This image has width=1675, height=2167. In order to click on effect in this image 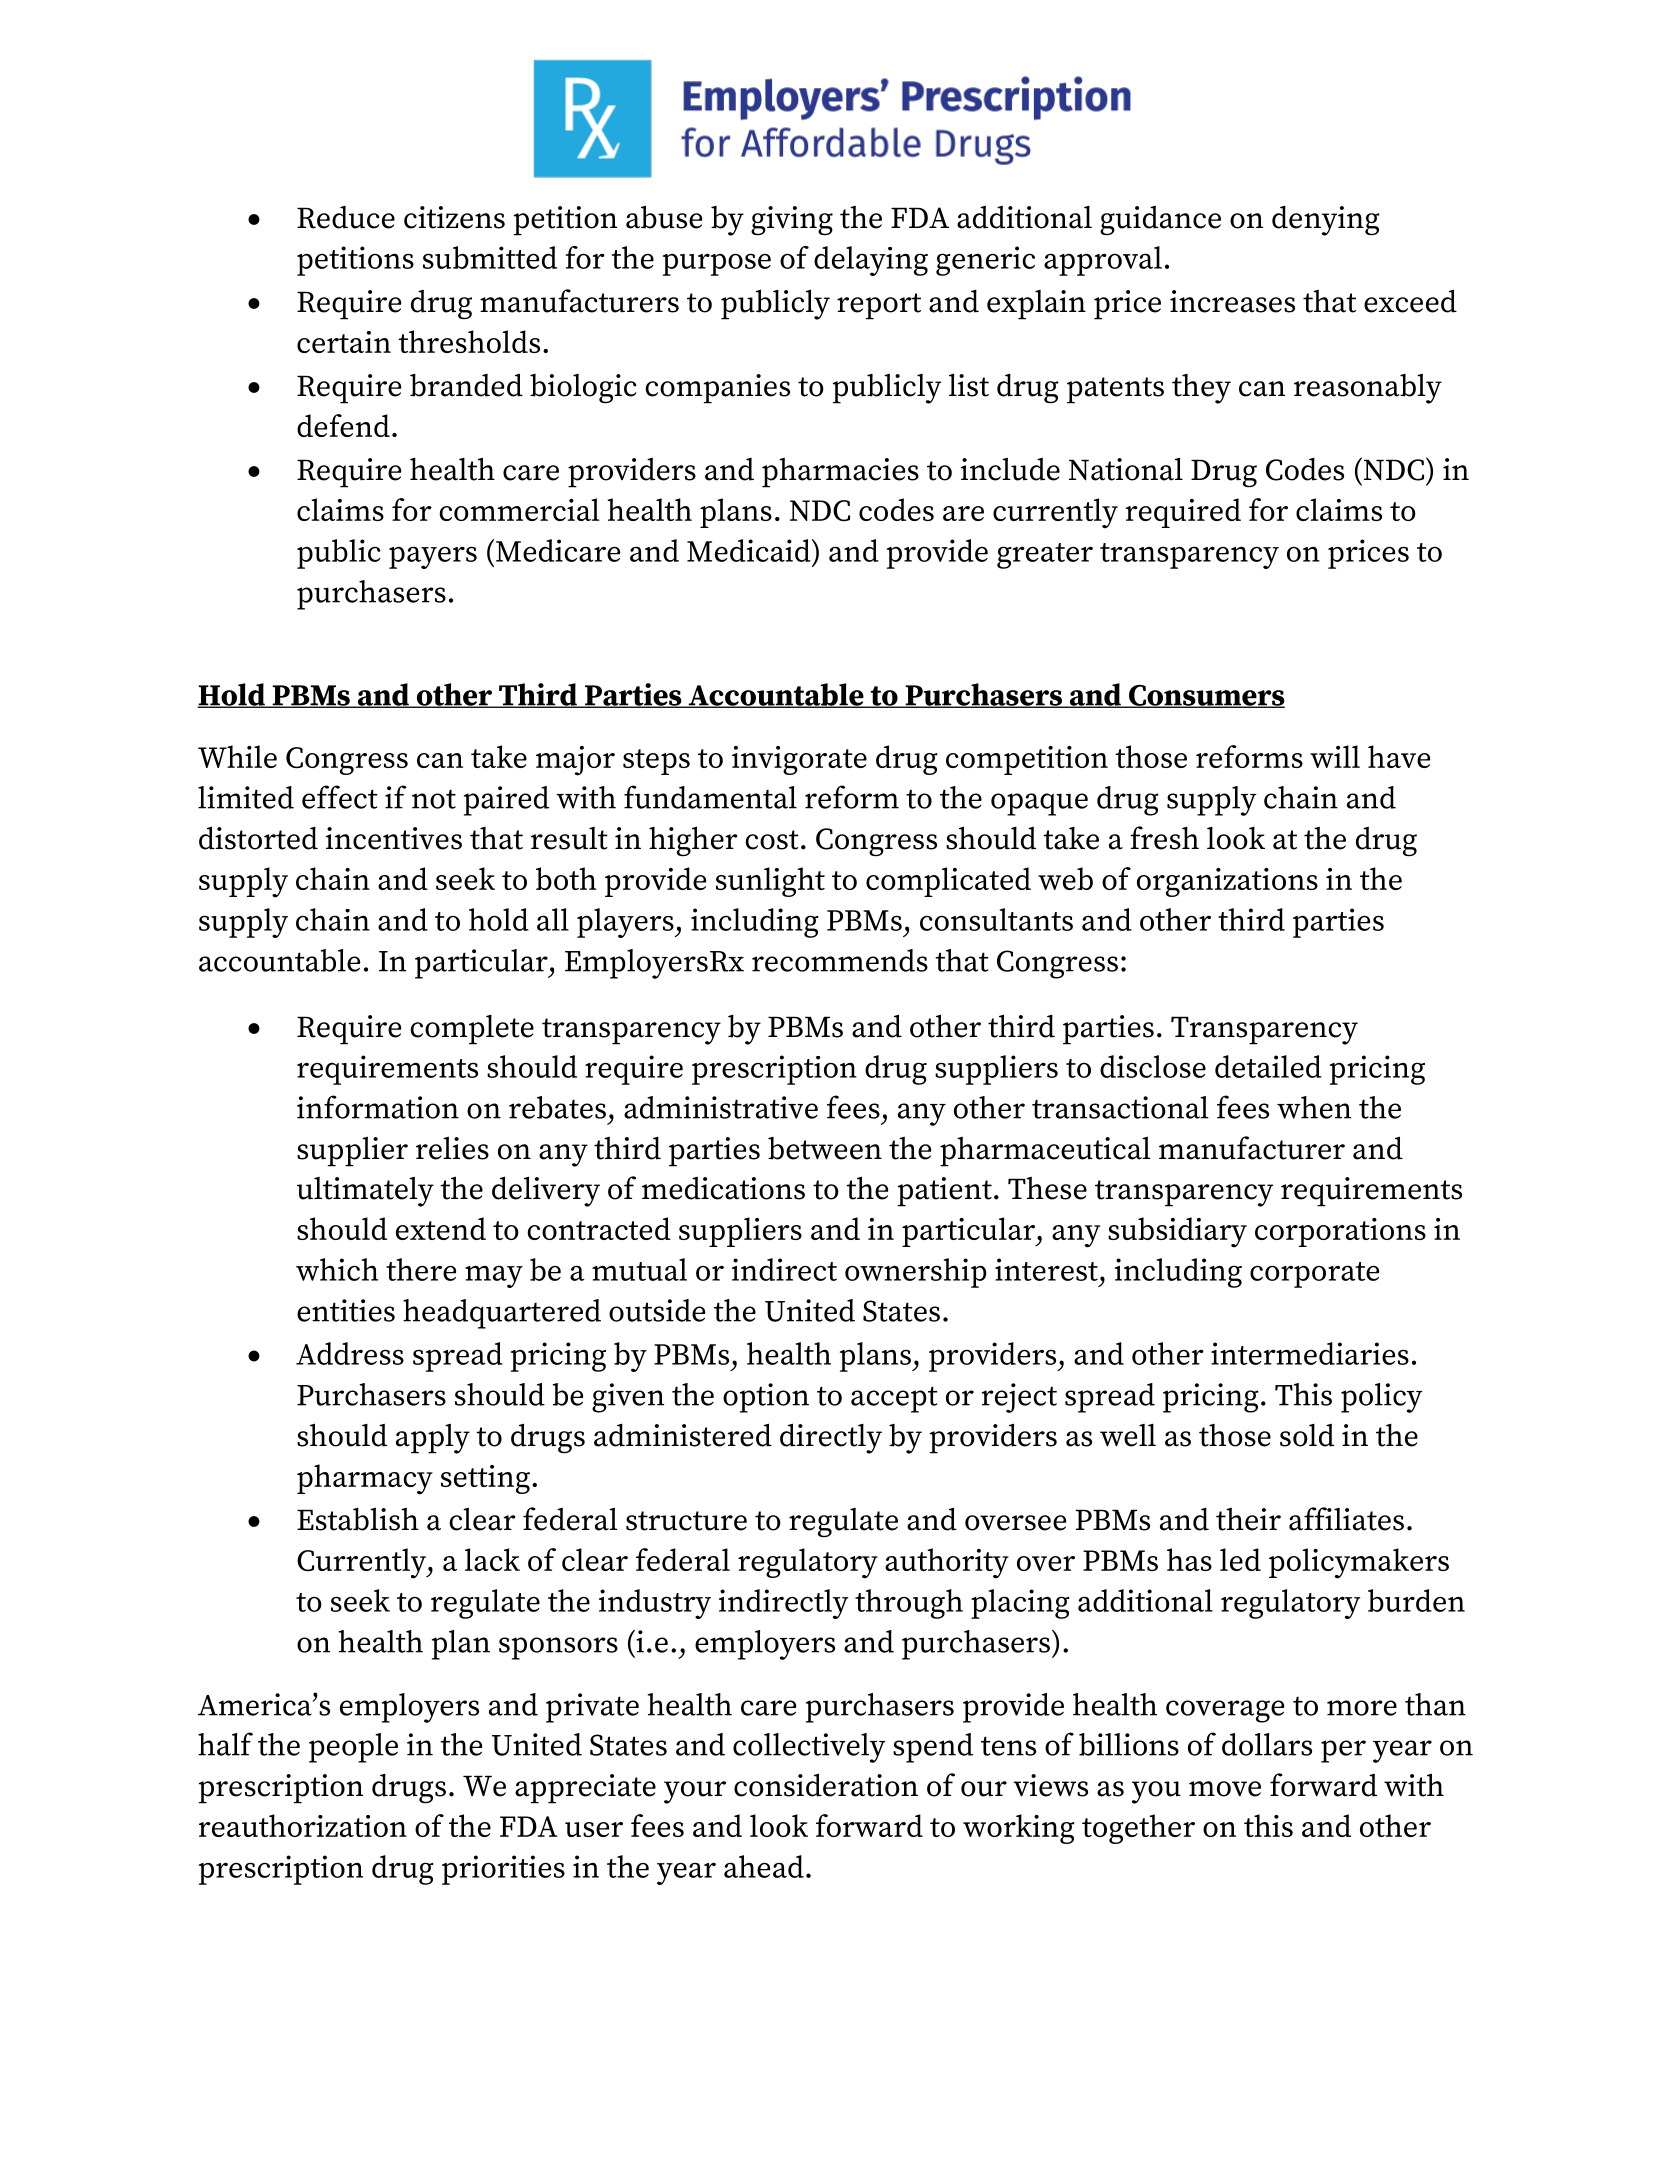, I will do `click(340, 797)`.
